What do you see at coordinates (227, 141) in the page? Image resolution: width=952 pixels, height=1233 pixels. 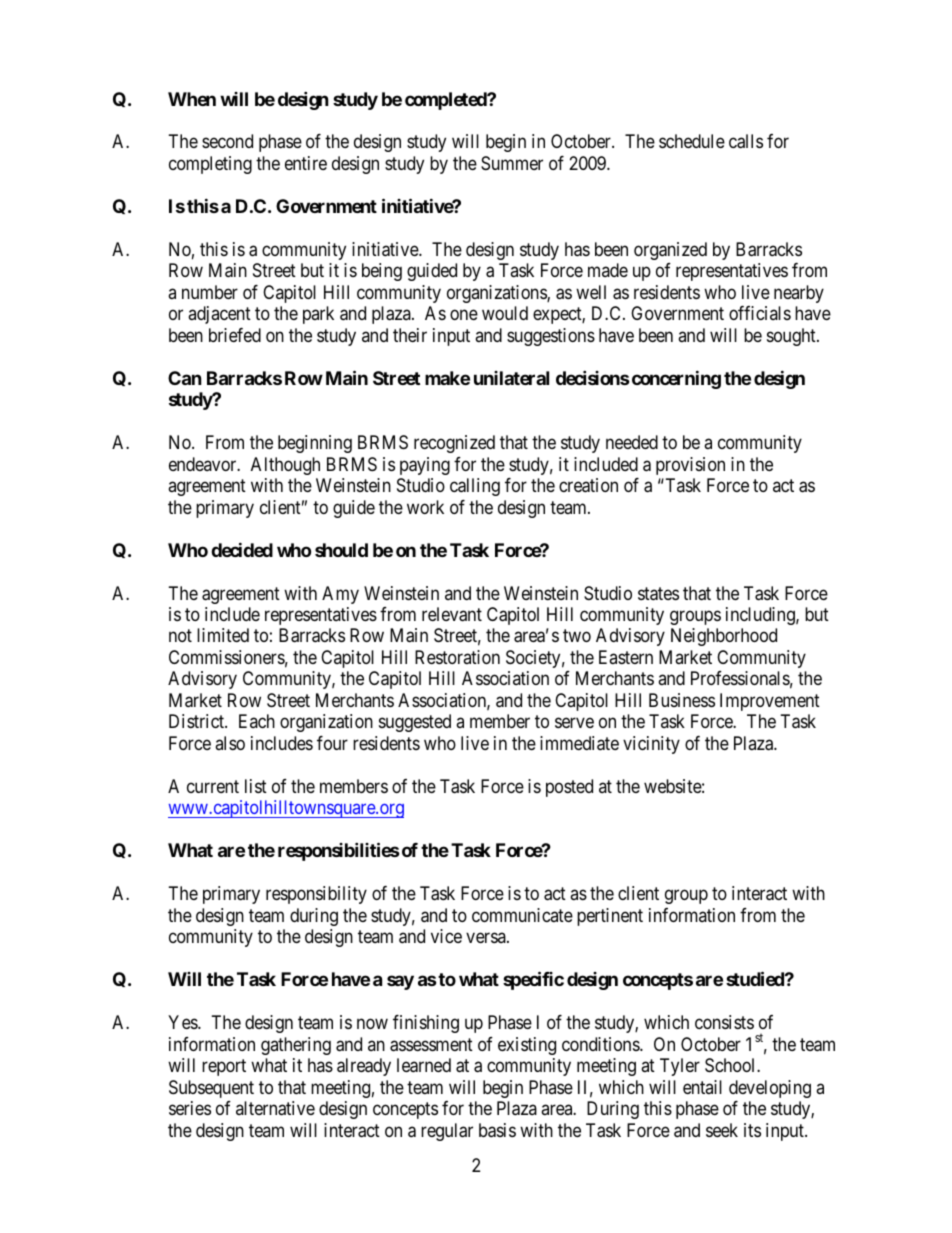 I see `second` at bounding box center [227, 141].
